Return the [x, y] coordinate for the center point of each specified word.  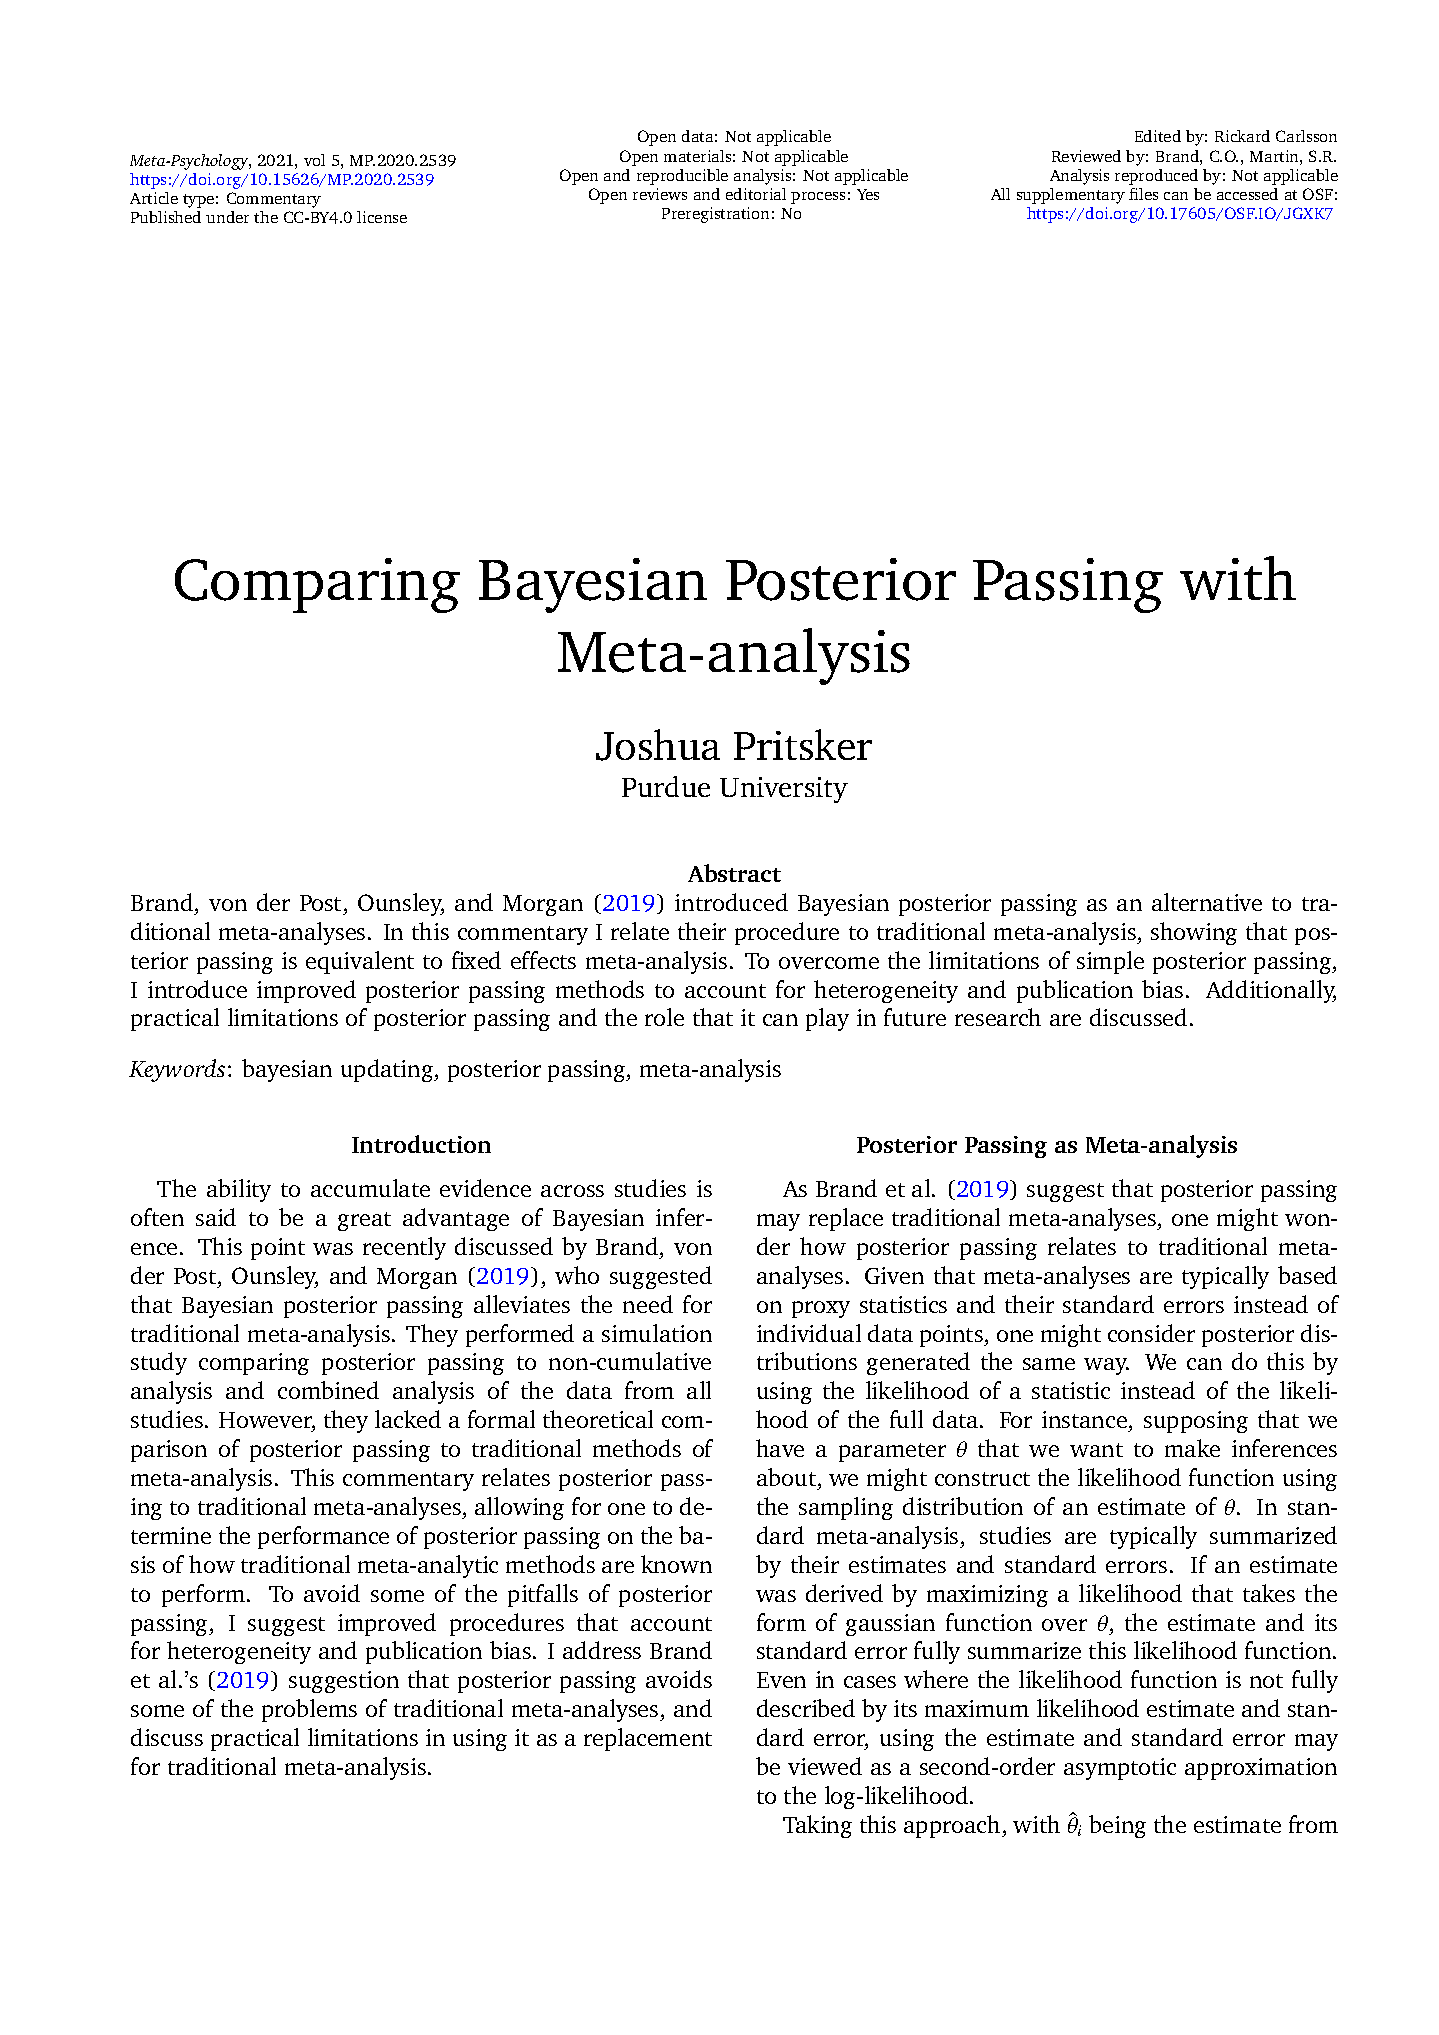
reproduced [1156, 177]
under [227, 217]
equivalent [360, 962]
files [1143, 194]
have [780, 1448]
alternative [1207, 902]
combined [328, 1390]
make [1192, 1448]
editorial [756, 194]
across [572, 1191]
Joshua [658, 745]
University [784, 790]
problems [309, 1710]
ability [239, 1190]
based [1307, 1275]
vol [314, 160]
